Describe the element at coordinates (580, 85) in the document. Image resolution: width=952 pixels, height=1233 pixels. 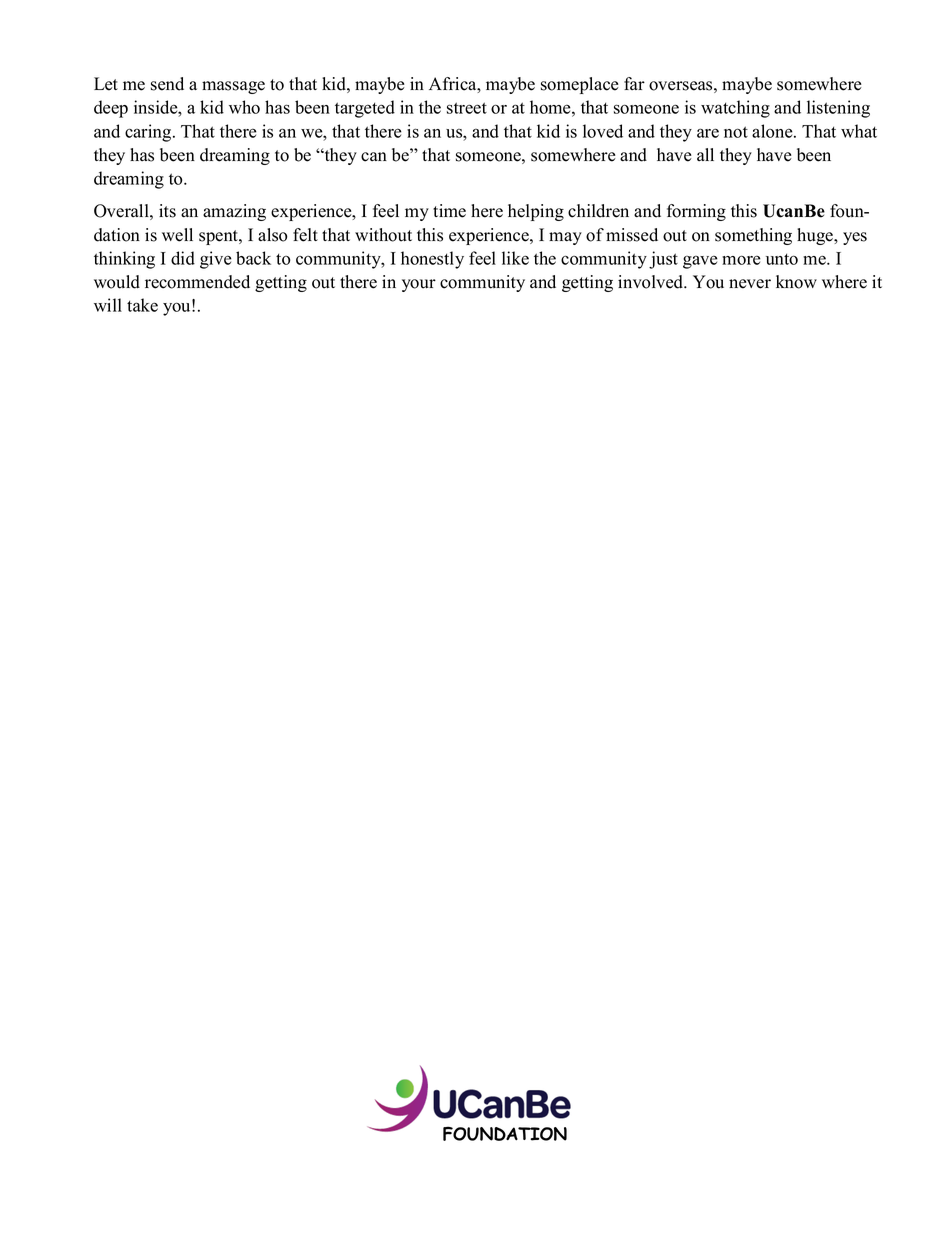
I see `someplace` at that location.
